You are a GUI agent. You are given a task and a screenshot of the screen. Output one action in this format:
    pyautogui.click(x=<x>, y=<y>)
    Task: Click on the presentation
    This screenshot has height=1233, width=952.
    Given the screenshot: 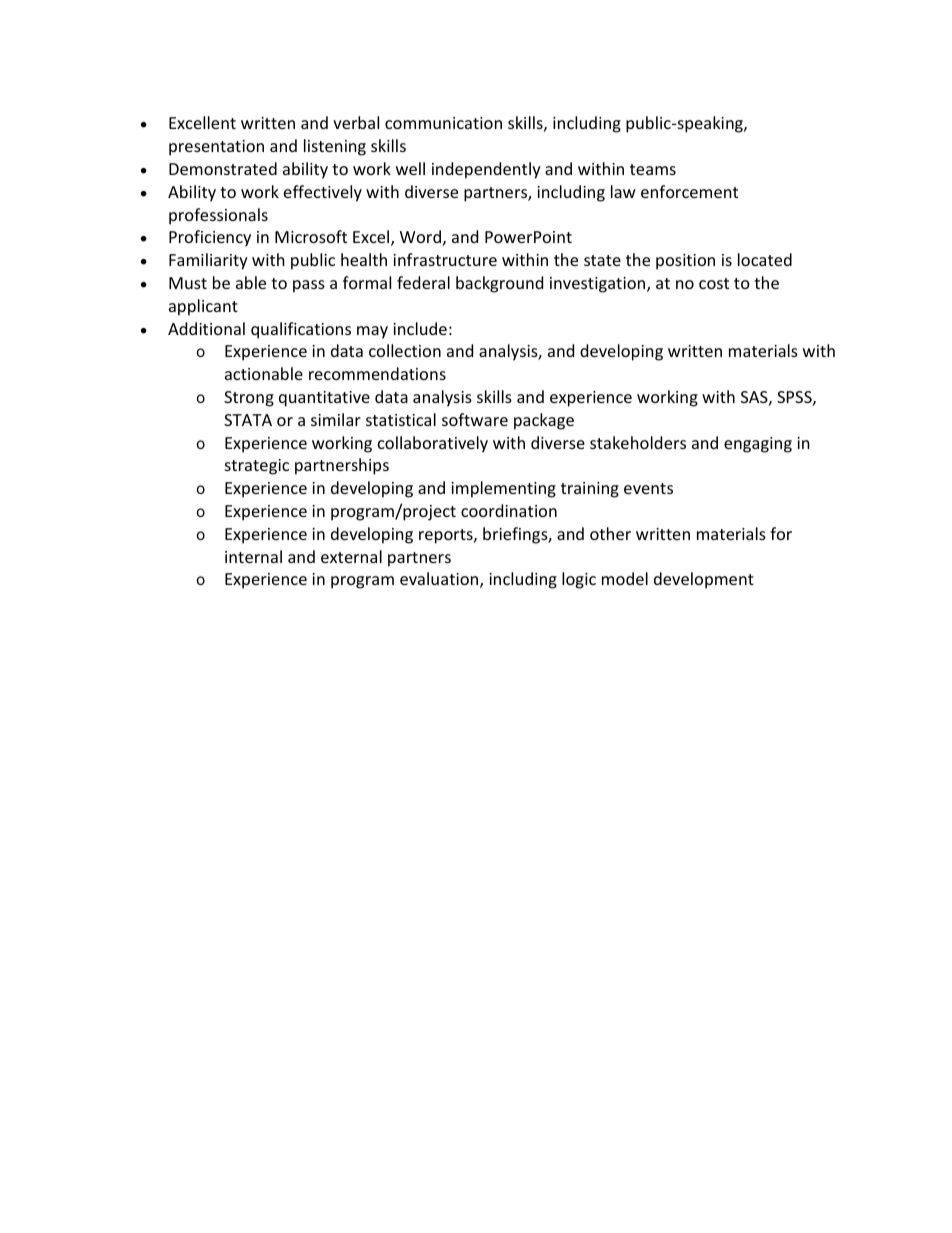 What is the action you would take?
    pyautogui.click(x=216, y=148)
